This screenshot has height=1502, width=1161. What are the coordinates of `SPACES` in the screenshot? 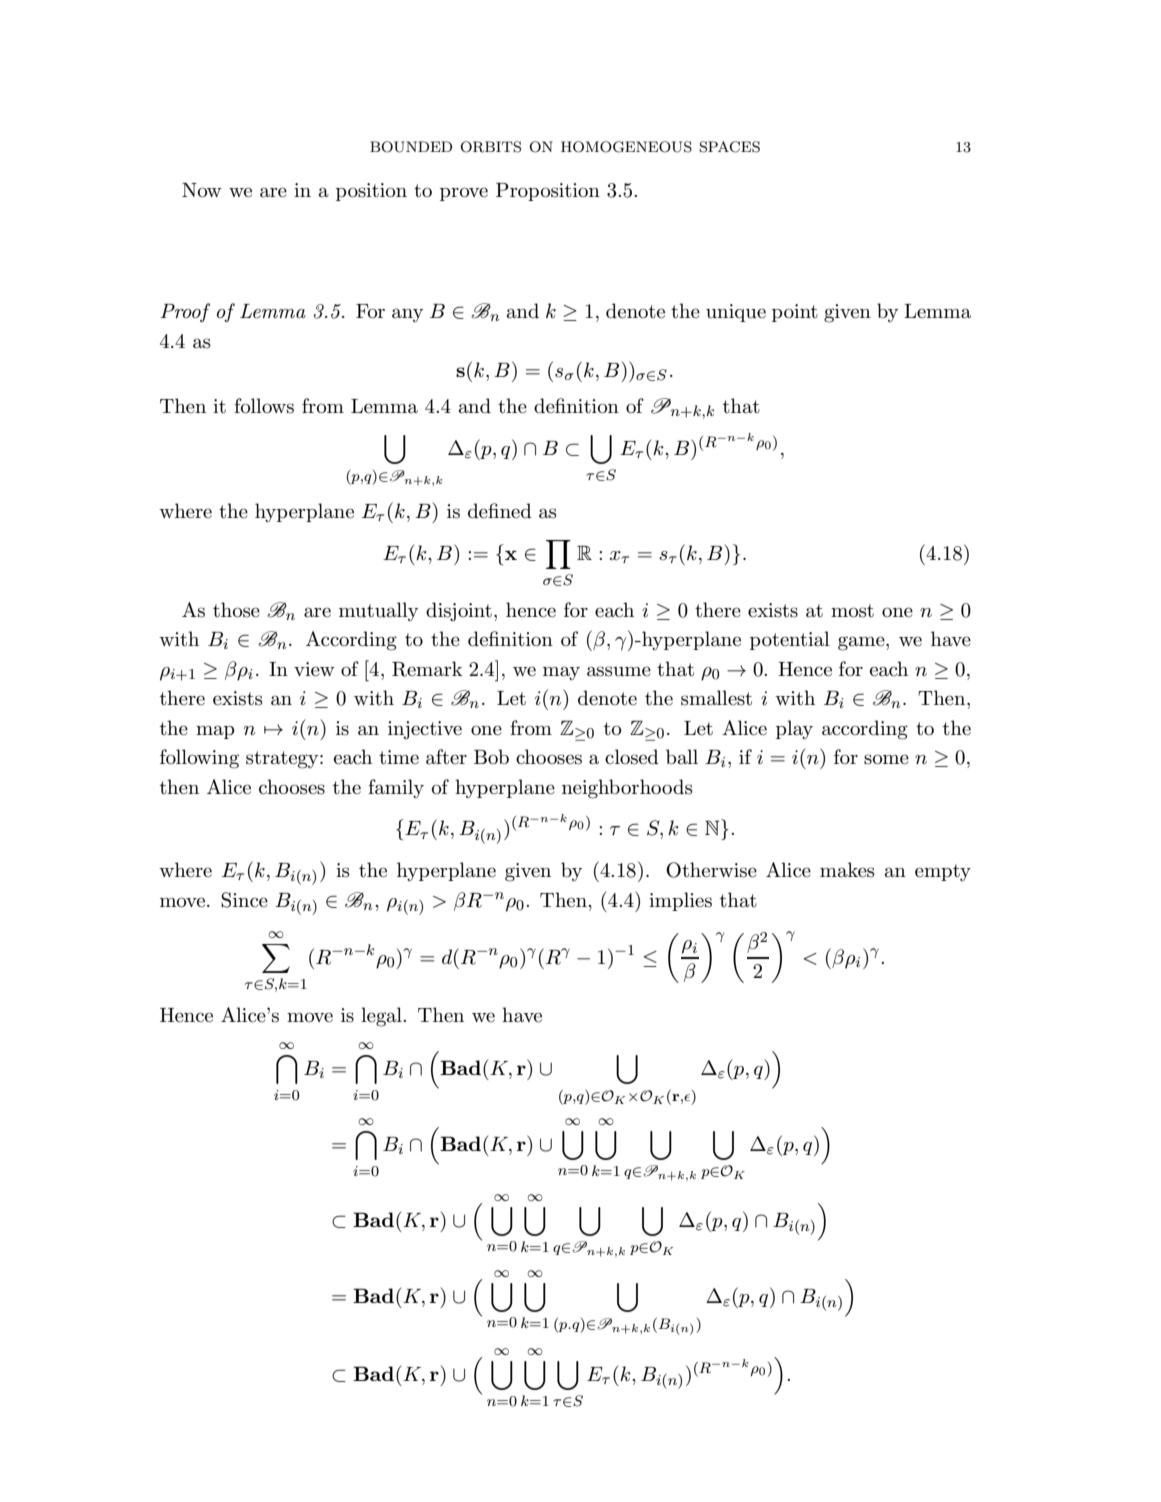 It's located at (729, 147).
